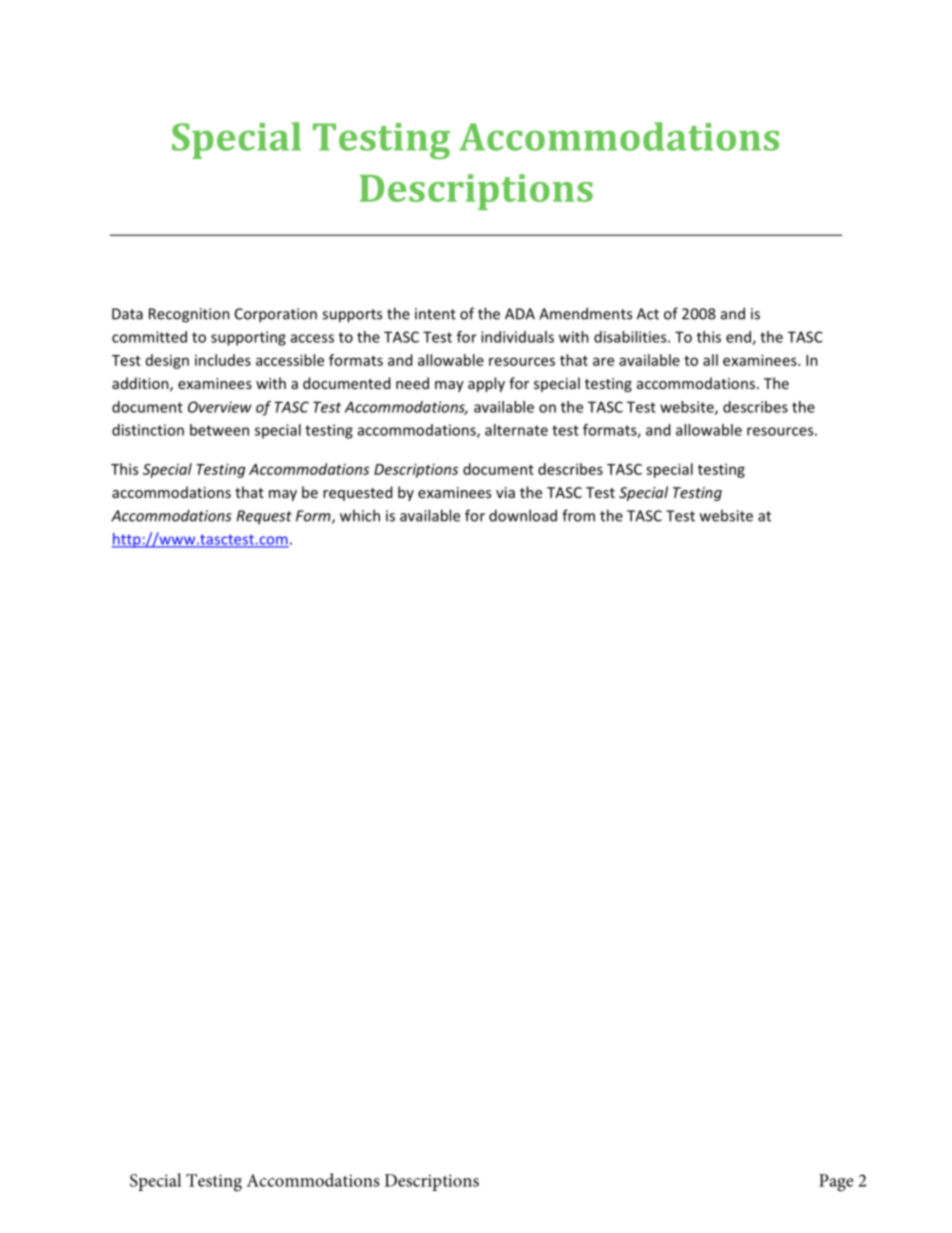  What do you see at coordinates (648, 314) in the image?
I see `Act` at bounding box center [648, 314].
